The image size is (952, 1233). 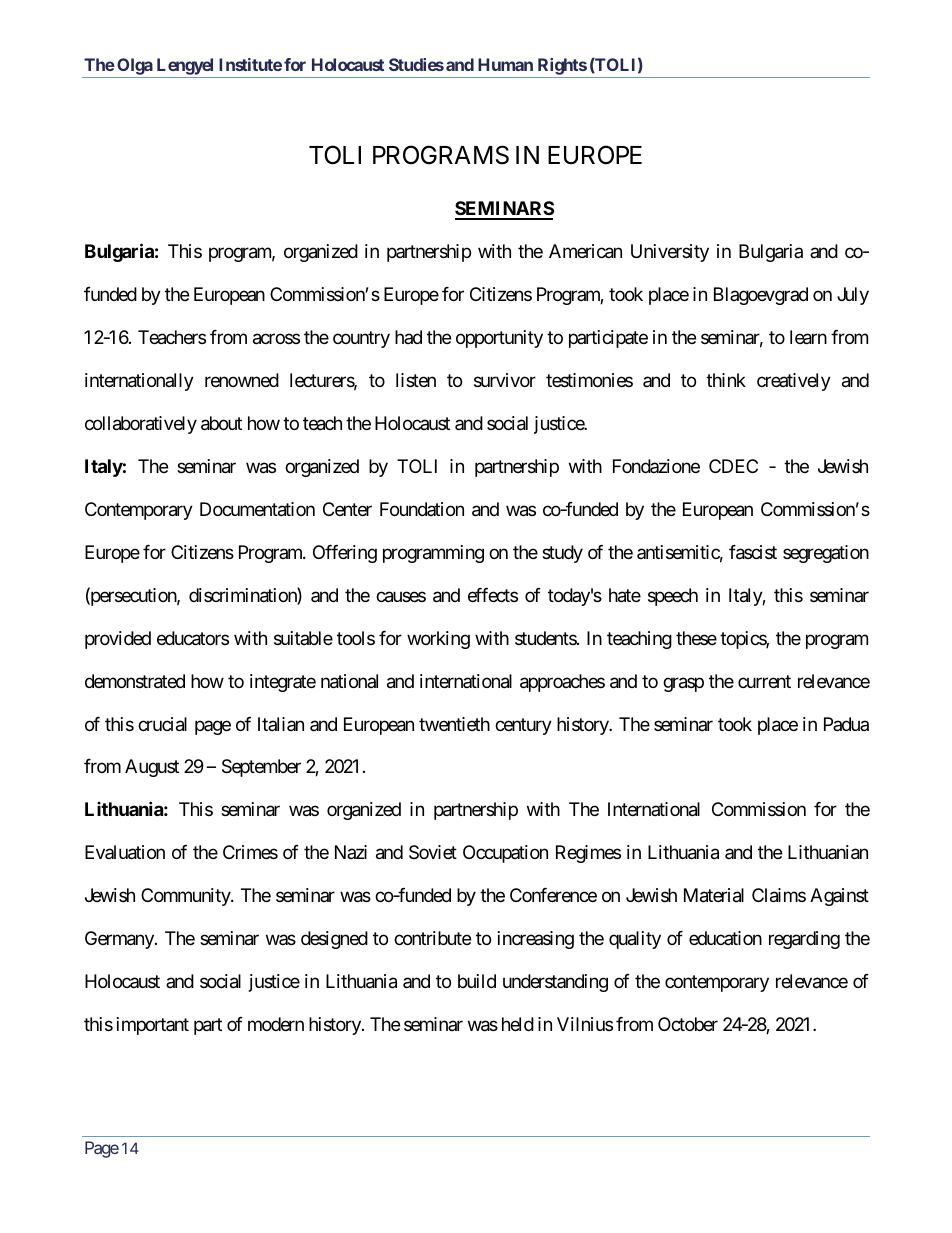 I want to click on build, so click(x=477, y=981).
